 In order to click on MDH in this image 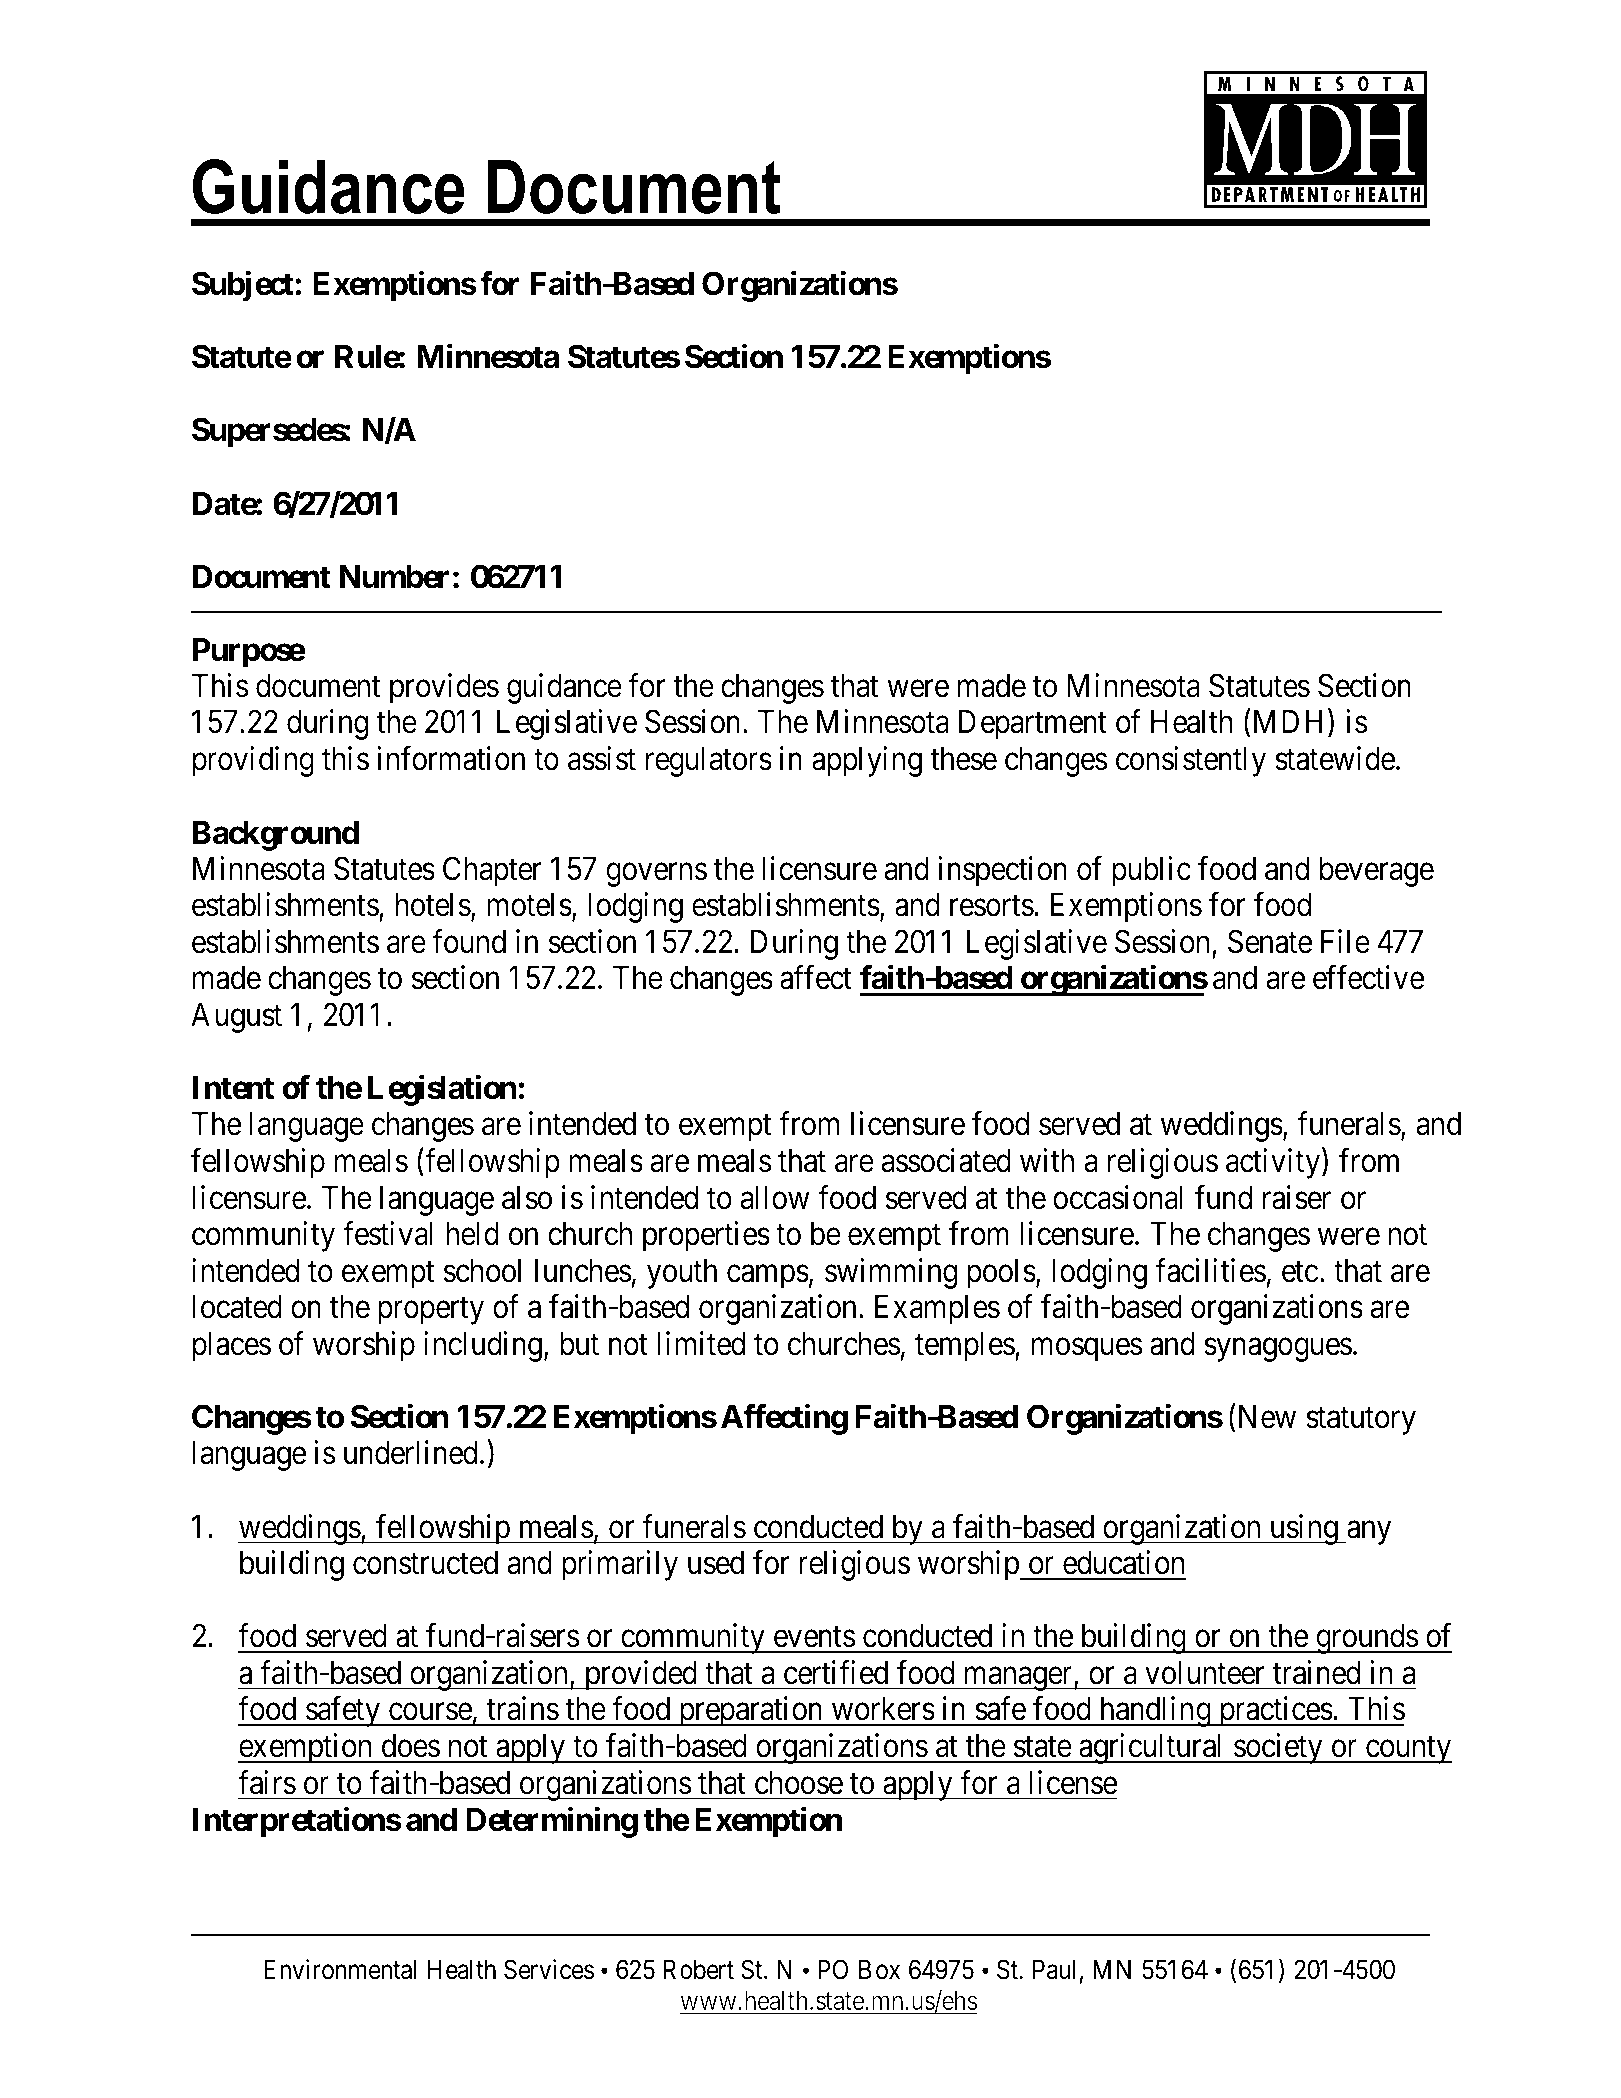, I will do `click(1288, 721)`.
